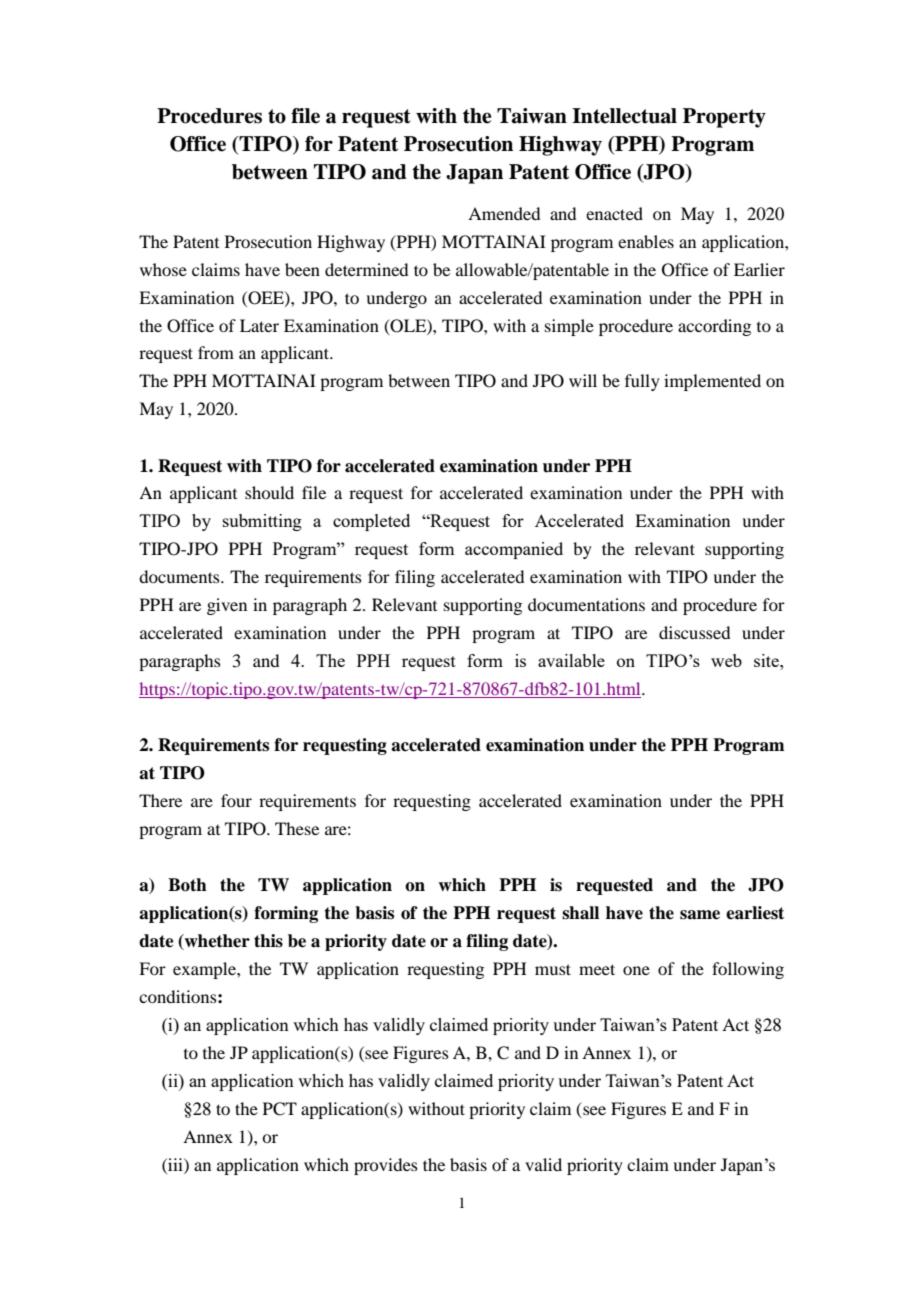 This image has width=924, height=1308. What do you see at coordinates (700, 915) in the image?
I see `same` at bounding box center [700, 915].
